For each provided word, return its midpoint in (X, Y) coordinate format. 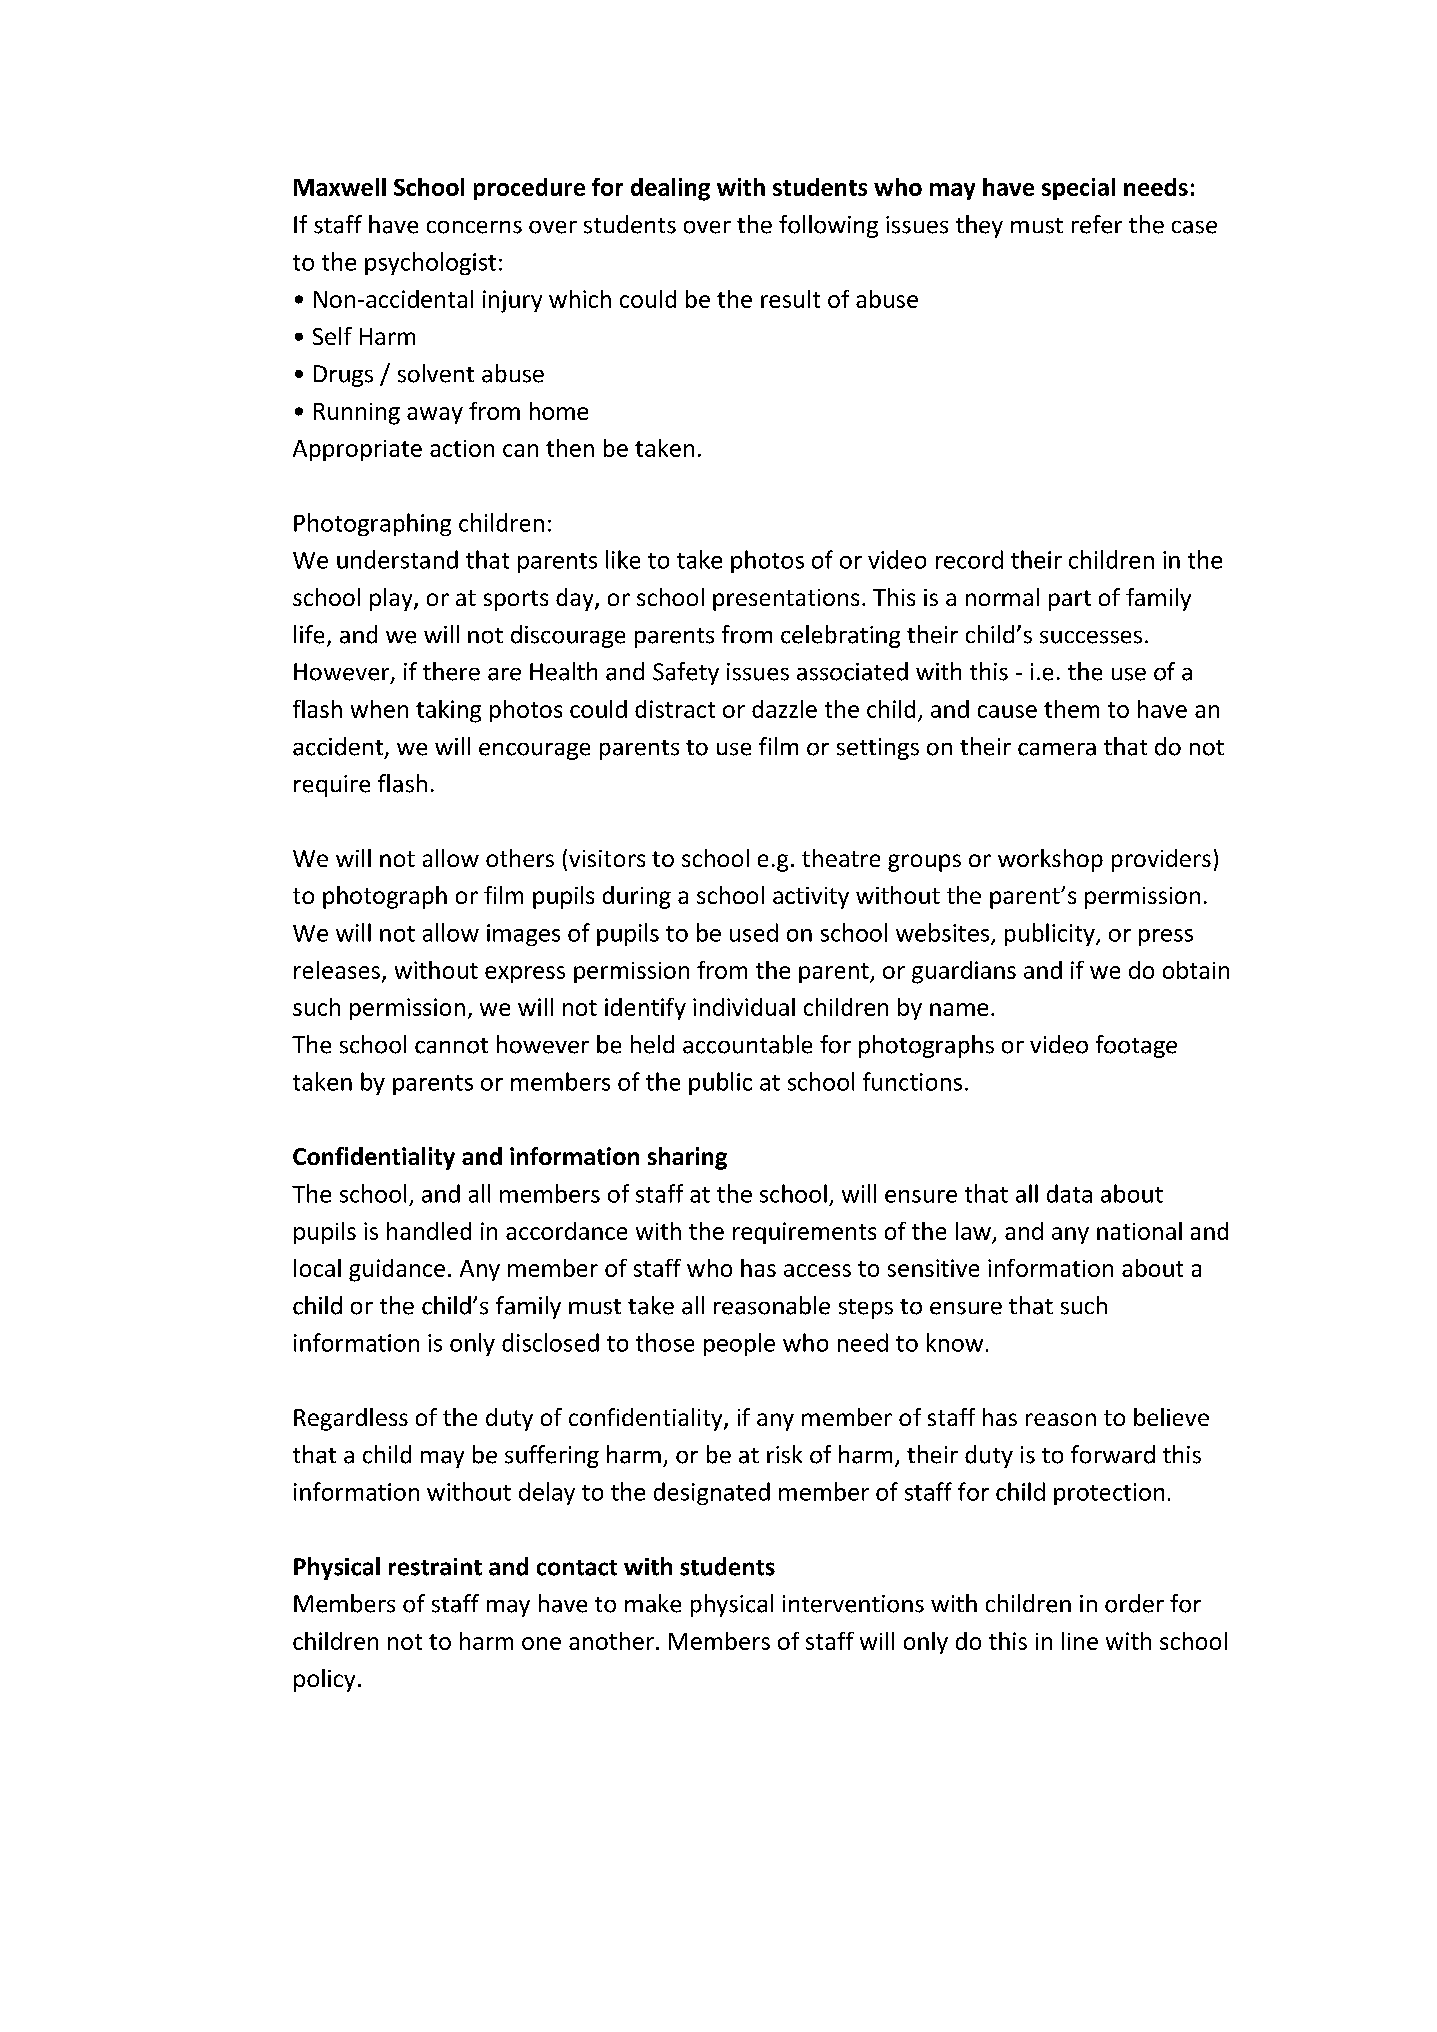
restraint (435, 1567)
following (828, 226)
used (754, 932)
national (1139, 1231)
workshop (1050, 860)
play (392, 599)
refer (1097, 224)
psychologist (430, 263)
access (817, 1270)
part (1070, 600)
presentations (786, 600)
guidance (397, 1270)
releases (337, 970)
